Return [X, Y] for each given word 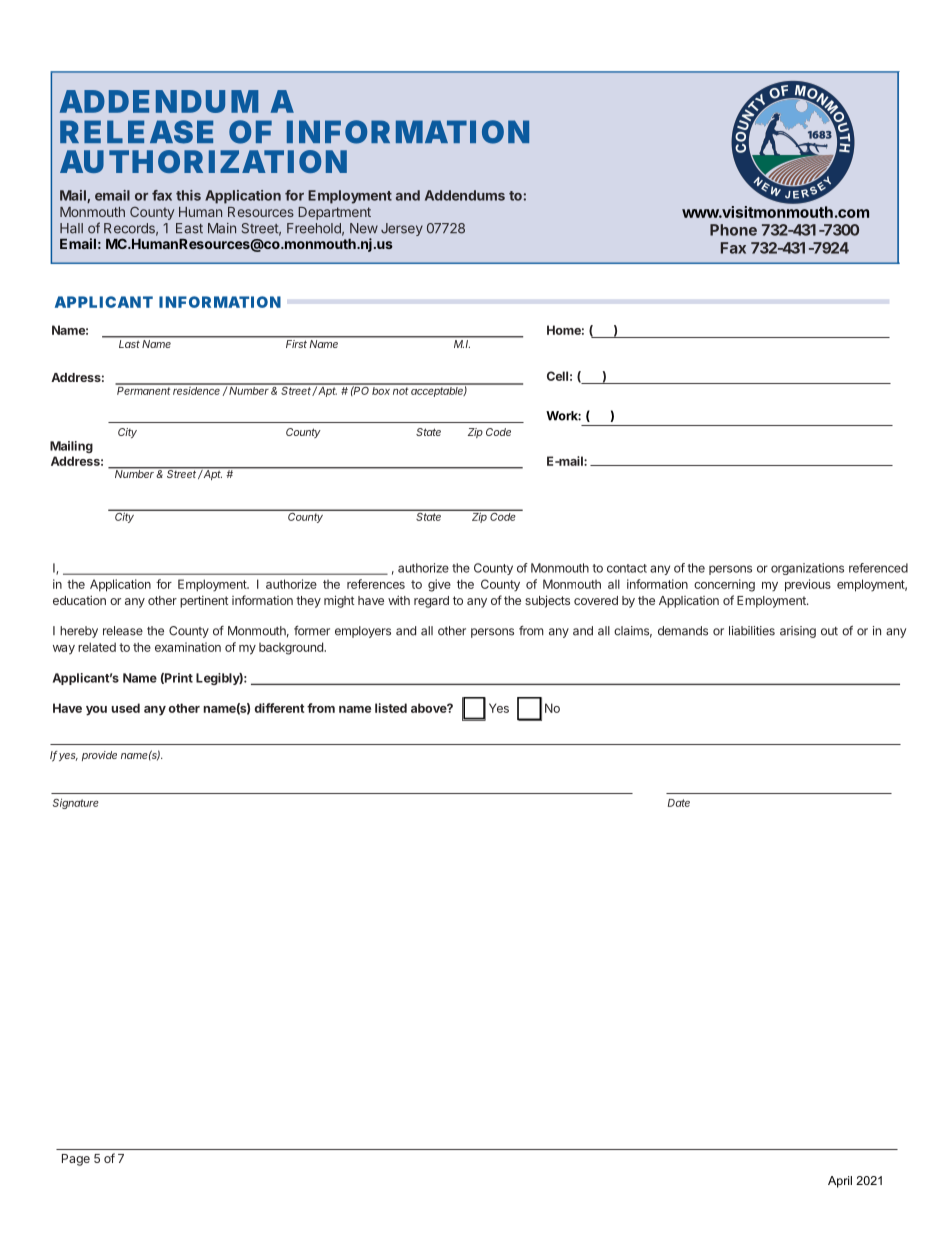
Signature [76, 803]
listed [391, 708]
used [126, 708]
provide [99, 756]
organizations [807, 569]
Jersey [402, 229]
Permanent [144, 389]
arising [798, 632]
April [840, 1182]
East [189, 228]
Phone [733, 230]
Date [679, 803]
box [381, 389]
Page [76, 1160]
